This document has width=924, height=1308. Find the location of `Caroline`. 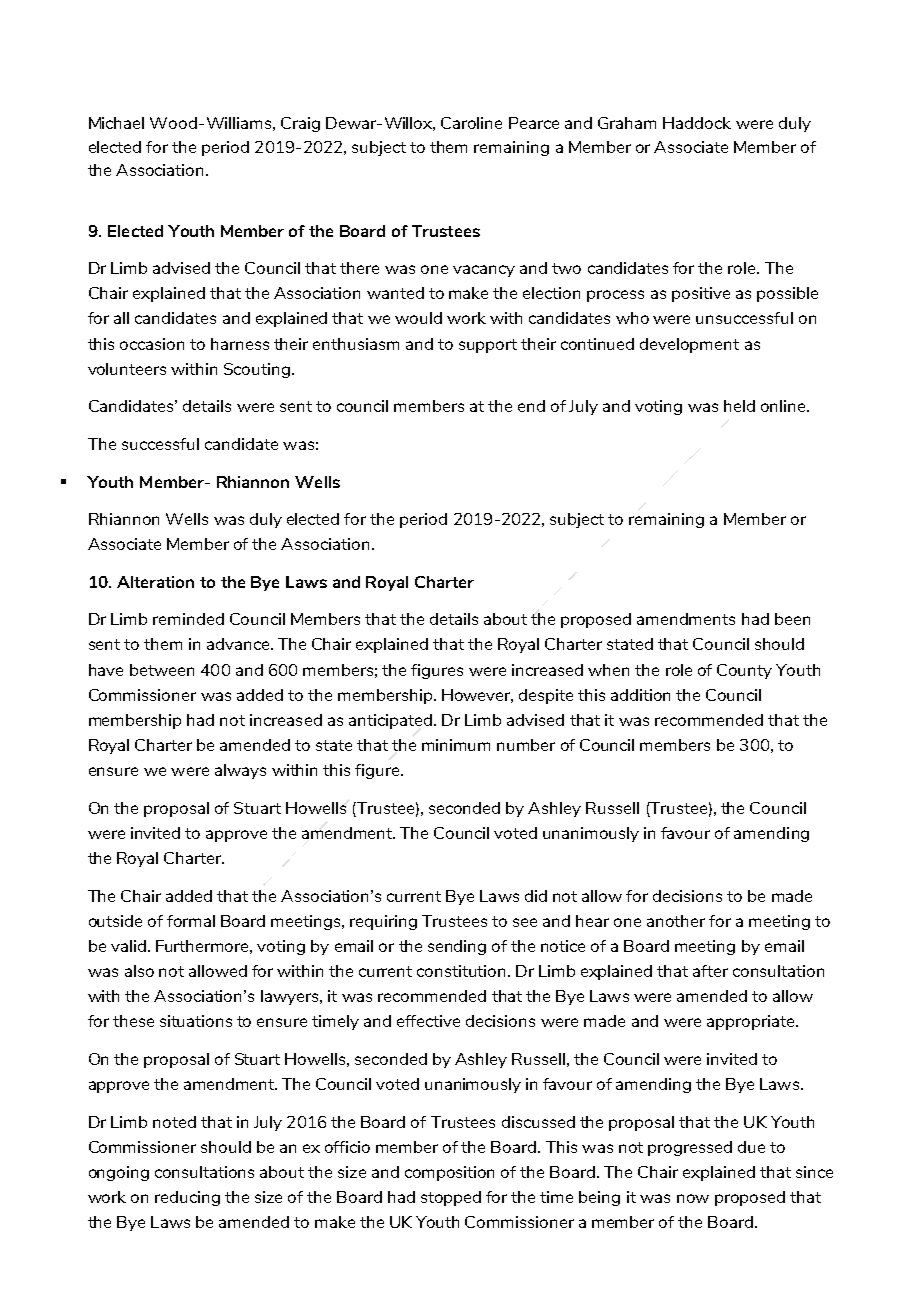

Caroline is located at coordinates (471, 123).
